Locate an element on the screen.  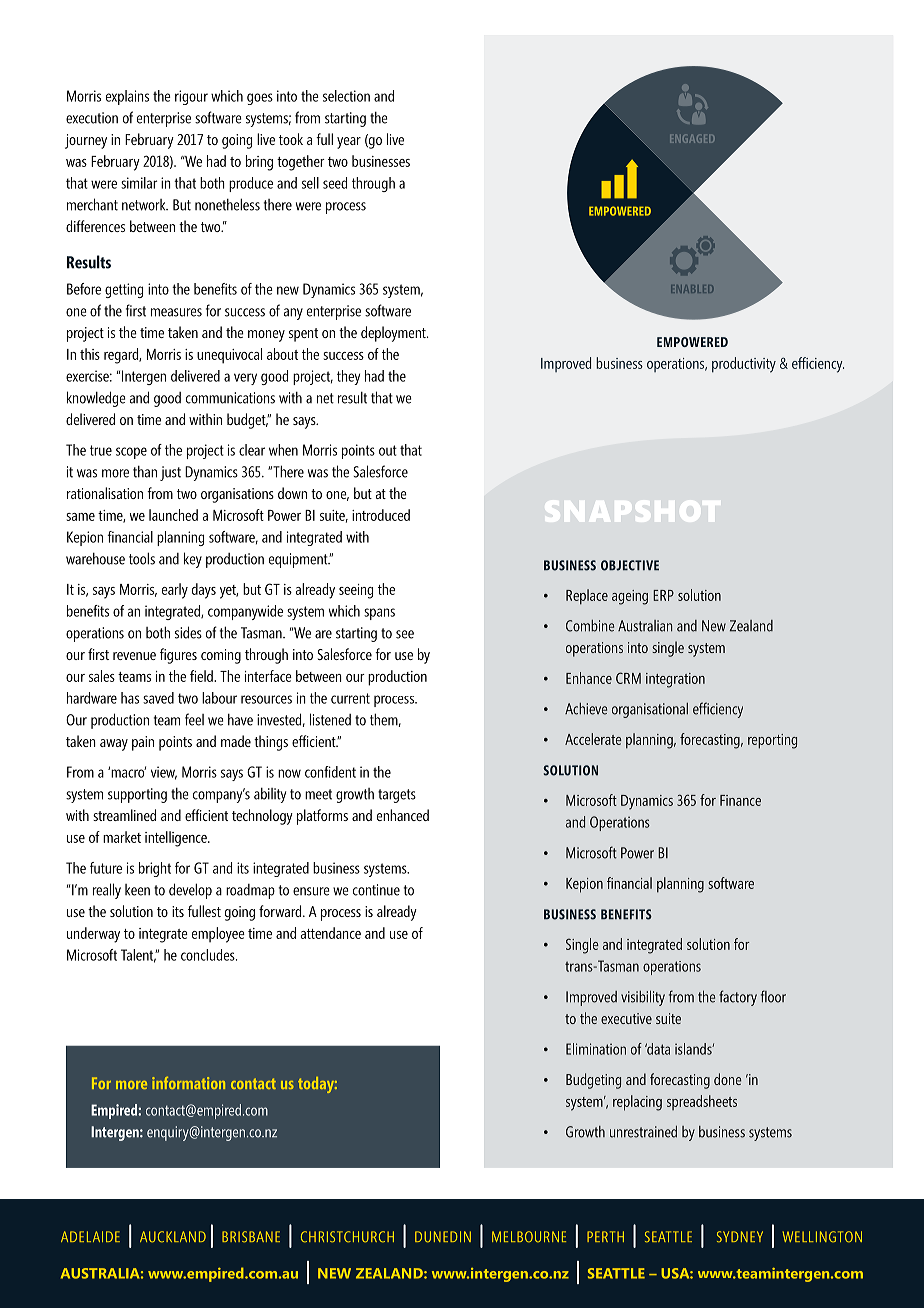
productivity is located at coordinates (744, 365).
